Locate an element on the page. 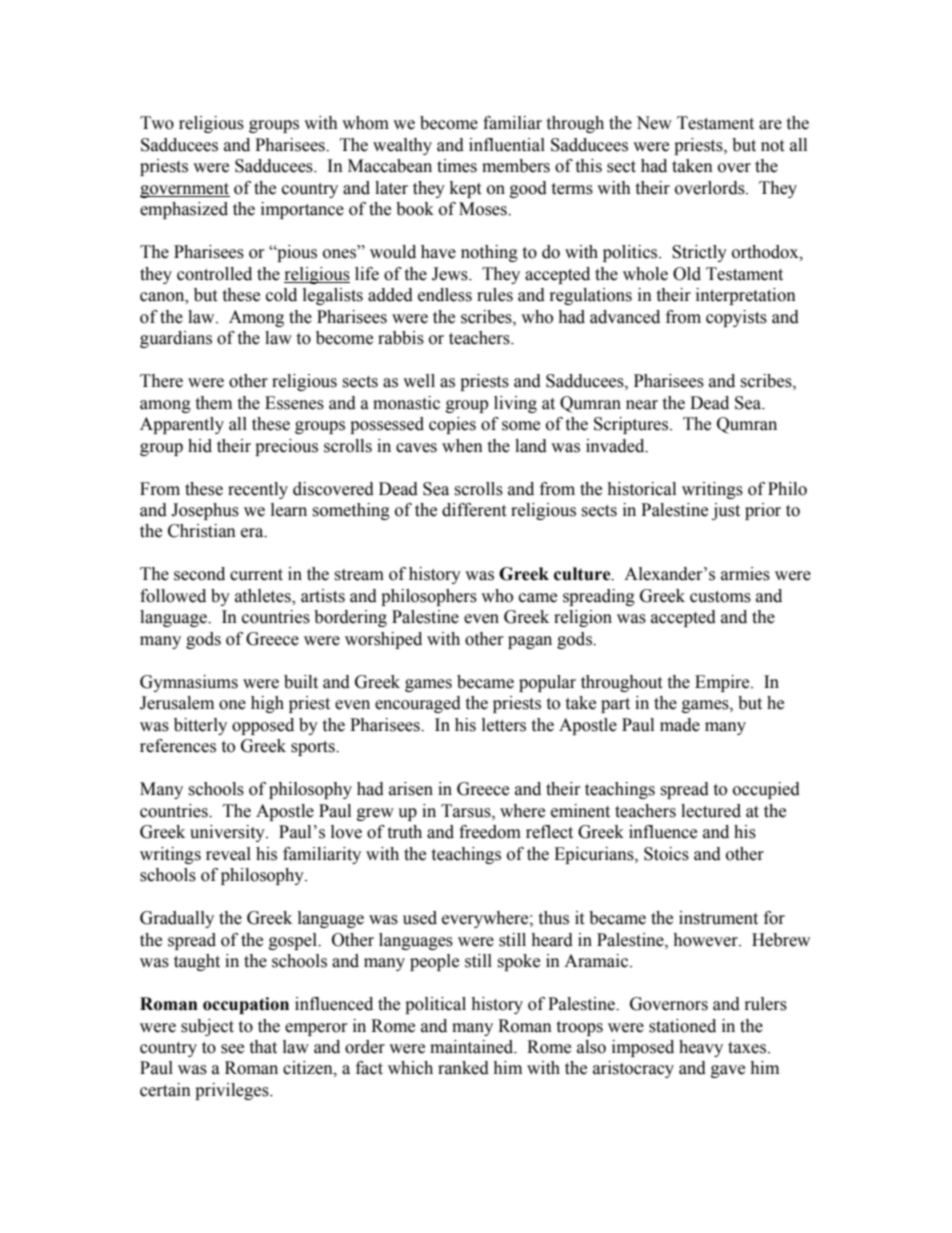  endless is located at coordinates (445, 295).
